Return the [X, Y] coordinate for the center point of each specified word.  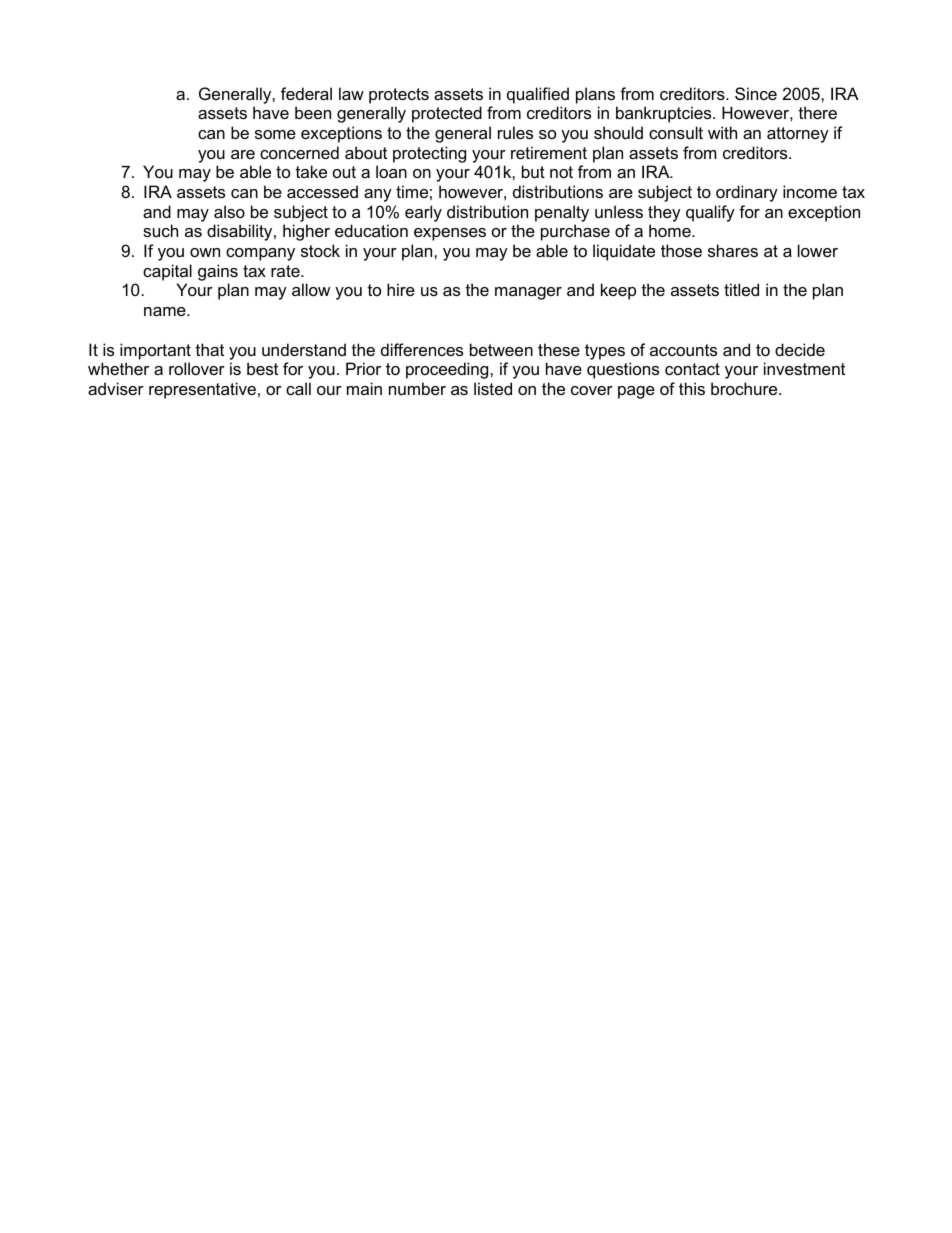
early [423, 213]
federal [306, 93]
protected [447, 114]
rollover [197, 368]
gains [218, 272]
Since [756, 93]
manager [528, 293]
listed [493, 388]
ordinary [747, 193]
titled [741, 289]
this [692, 388]
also [229, 211]
